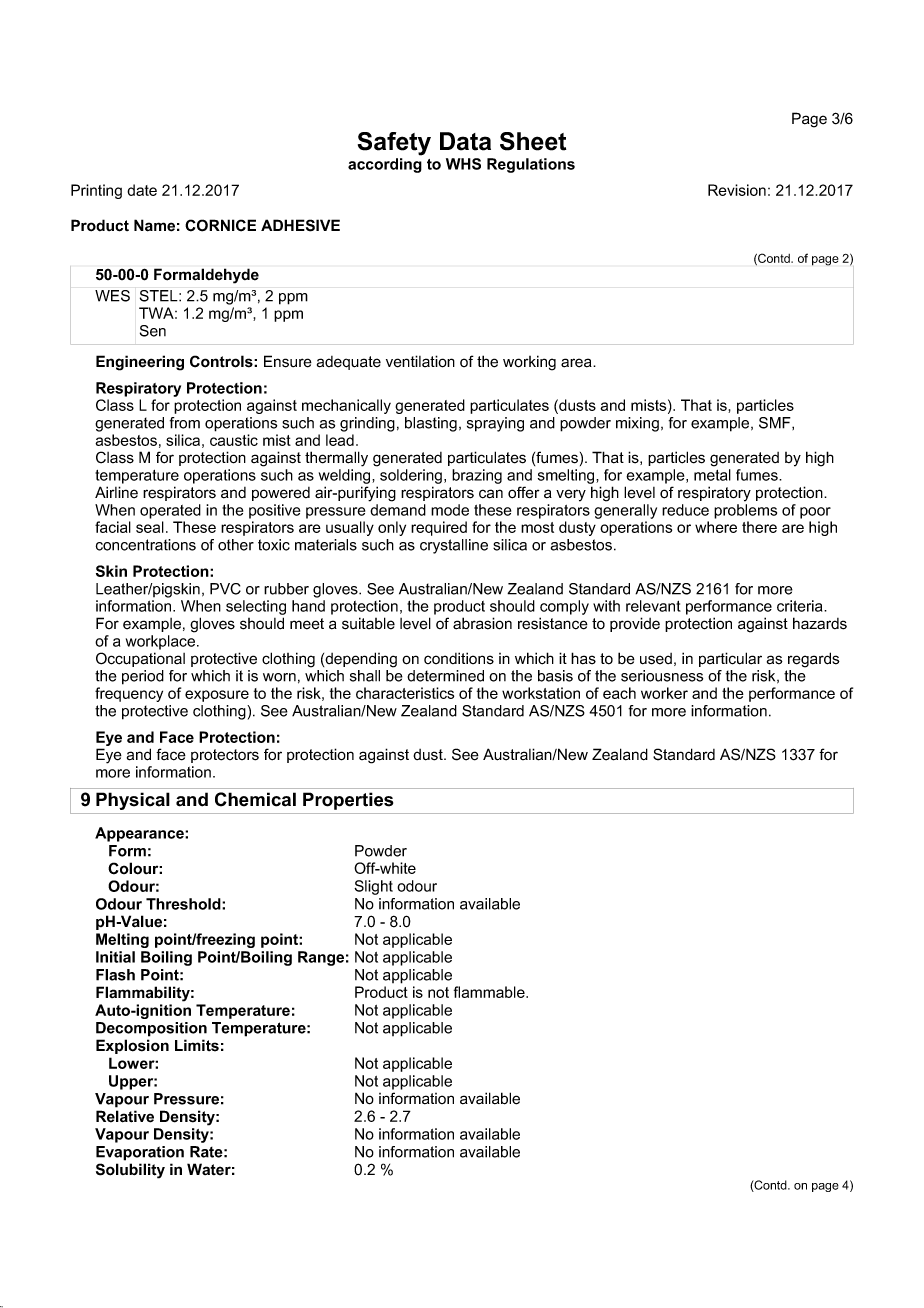 Image resolution: width=924 pixels, height=1308 pixels. What do you see at coordinates (490, 992) in the screenshot?
I see `flammable` at bounding box center [490, 992].
